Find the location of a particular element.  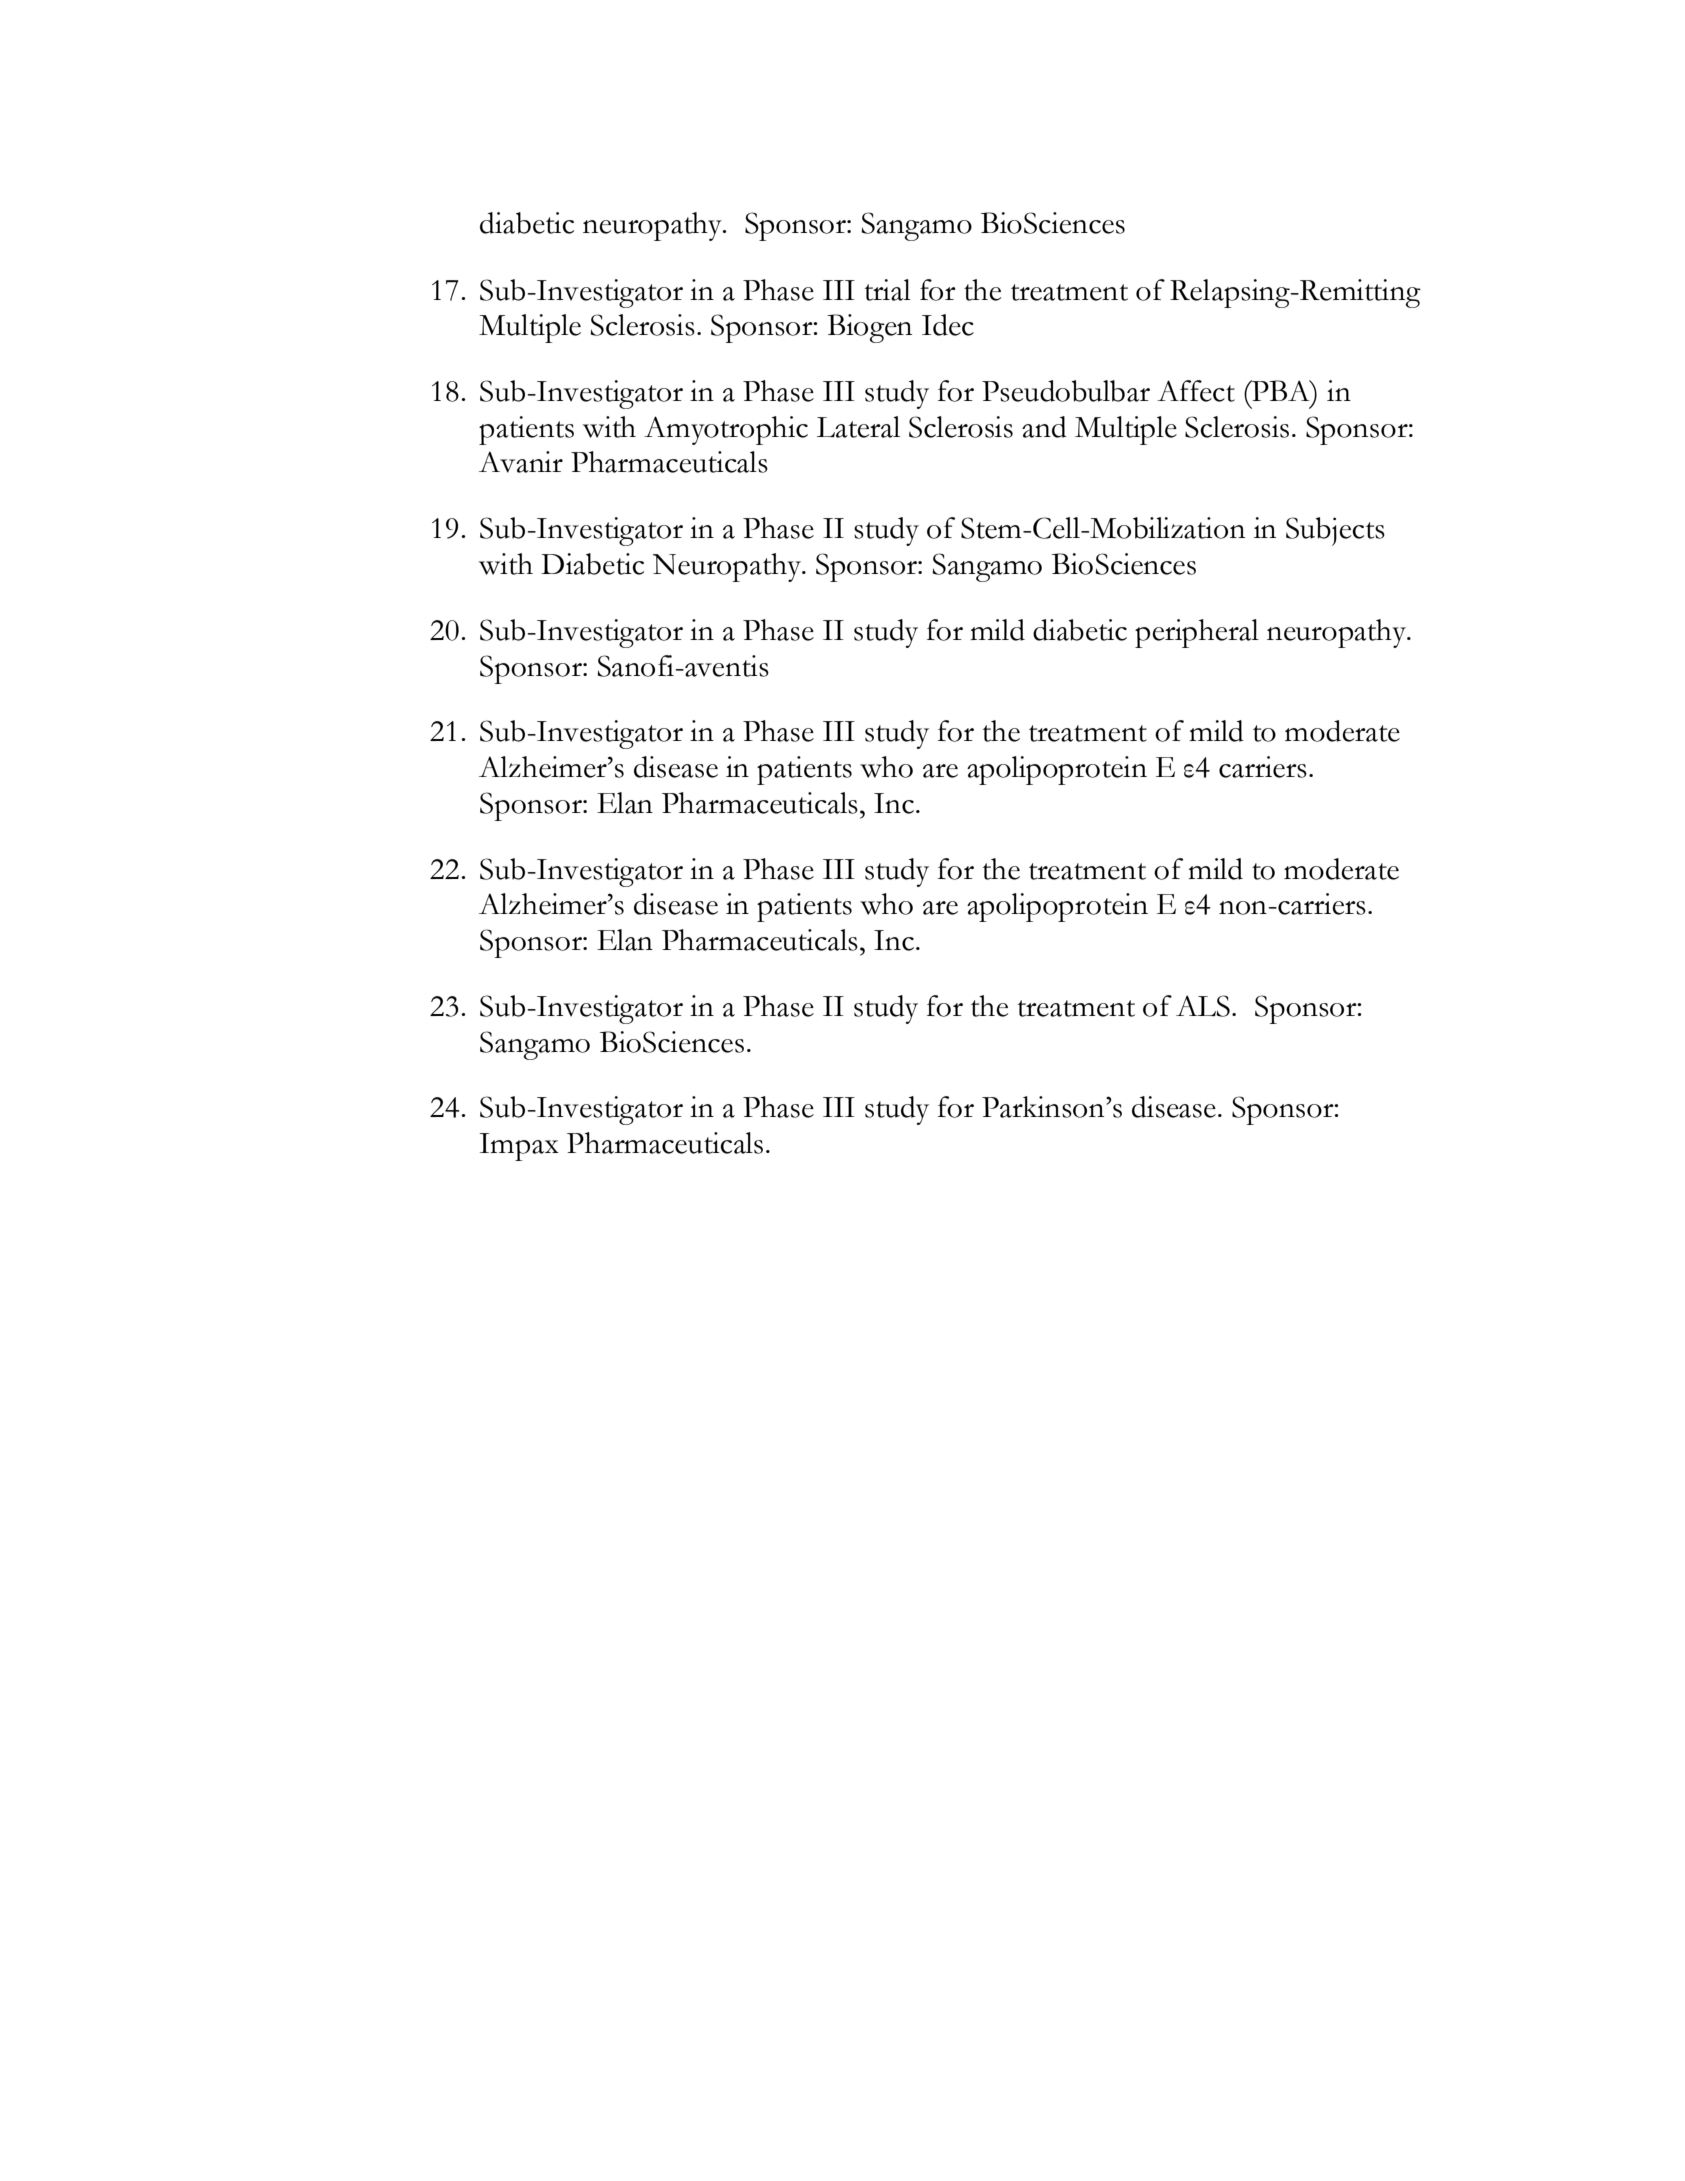

Biogen is located at coordinates (869, 328).
